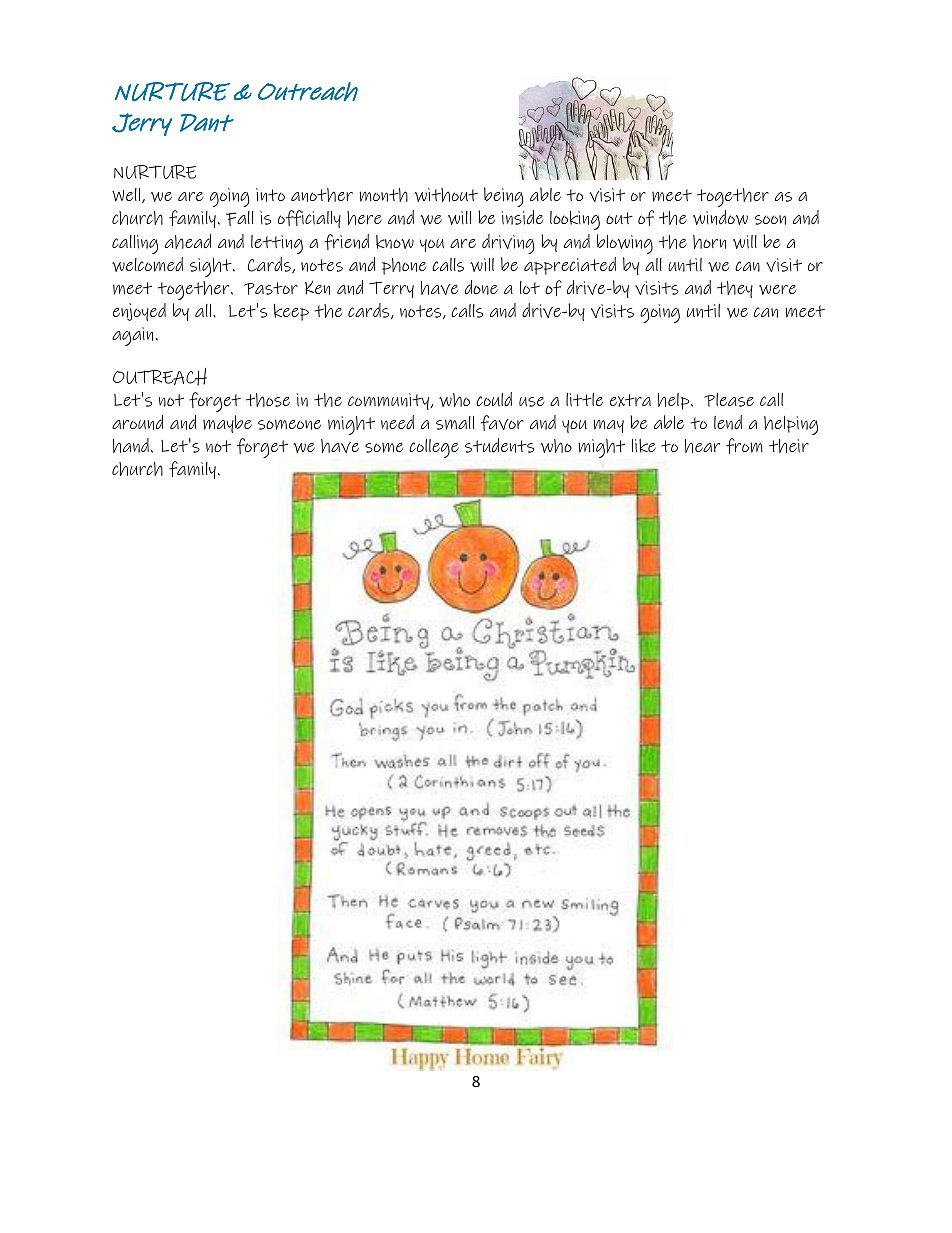 This screenshot has height=1233, width=952. Describe the element at coordinates (291, 312) in the screenshot. I see `keep` at that location.
